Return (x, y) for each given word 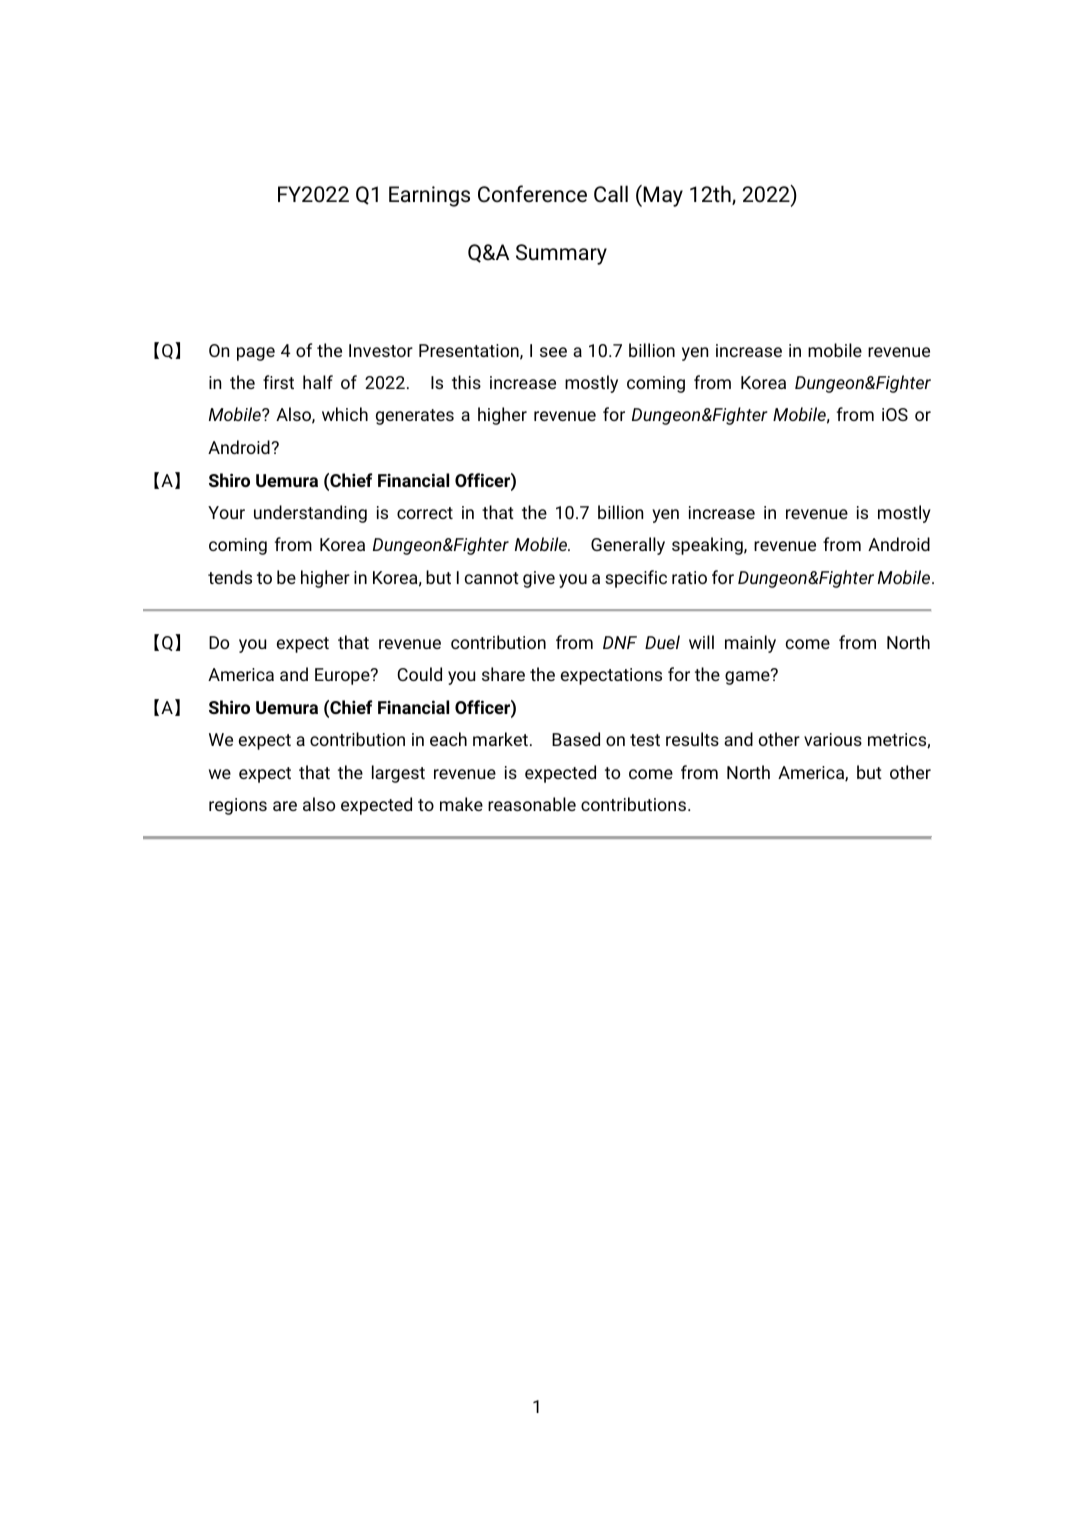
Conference (532, 194)
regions (238, 806)
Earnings (429, 196)
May (663, 196)
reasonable (532, 804)
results (692, 739)
